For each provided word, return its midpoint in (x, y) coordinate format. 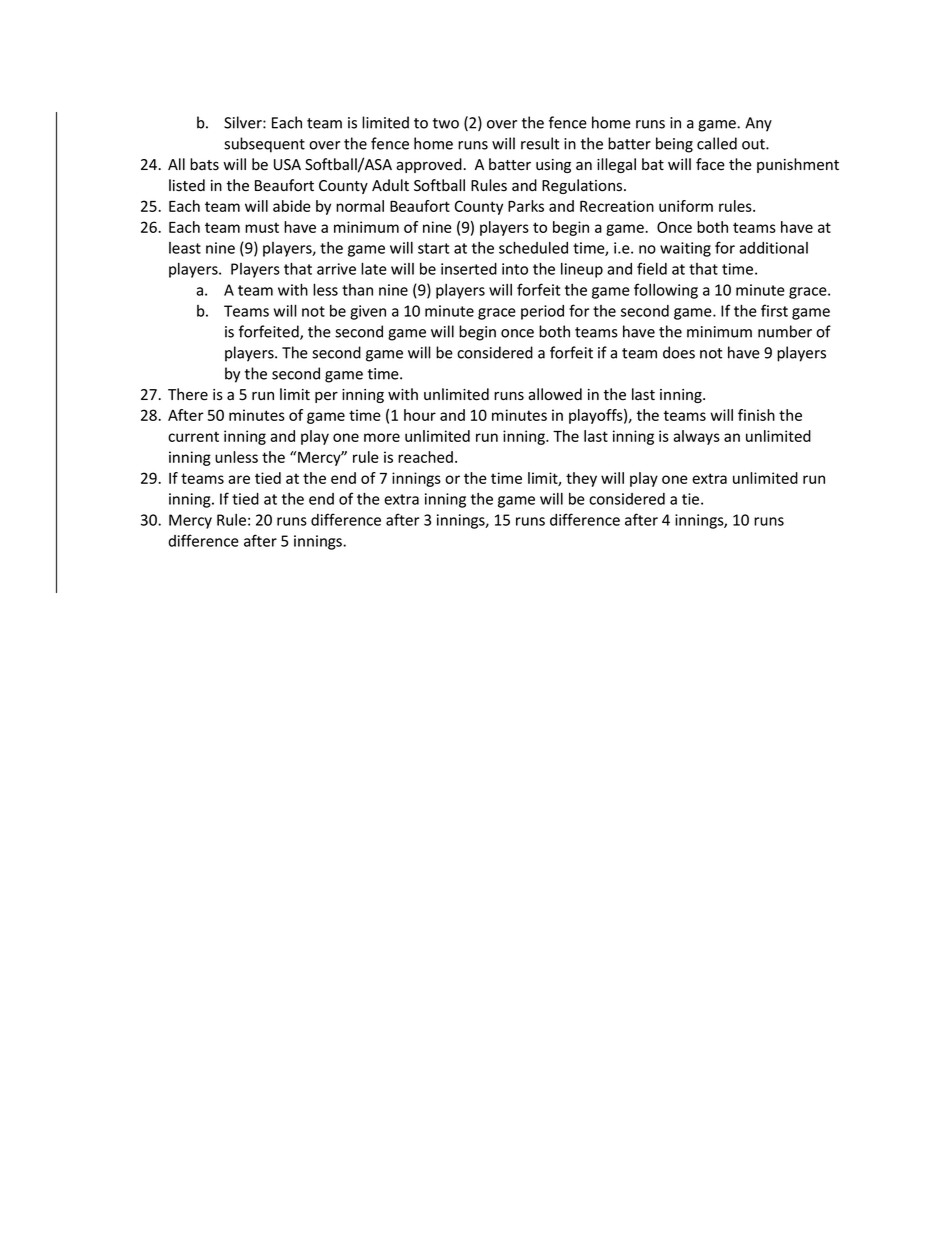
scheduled (533, 247)
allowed (555, 394)
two (446, 123)
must (262, 227)
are (239, 479)
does (679, 352)
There (188, 394)
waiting (685, 249)
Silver (244, 122)
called (717, 143)
